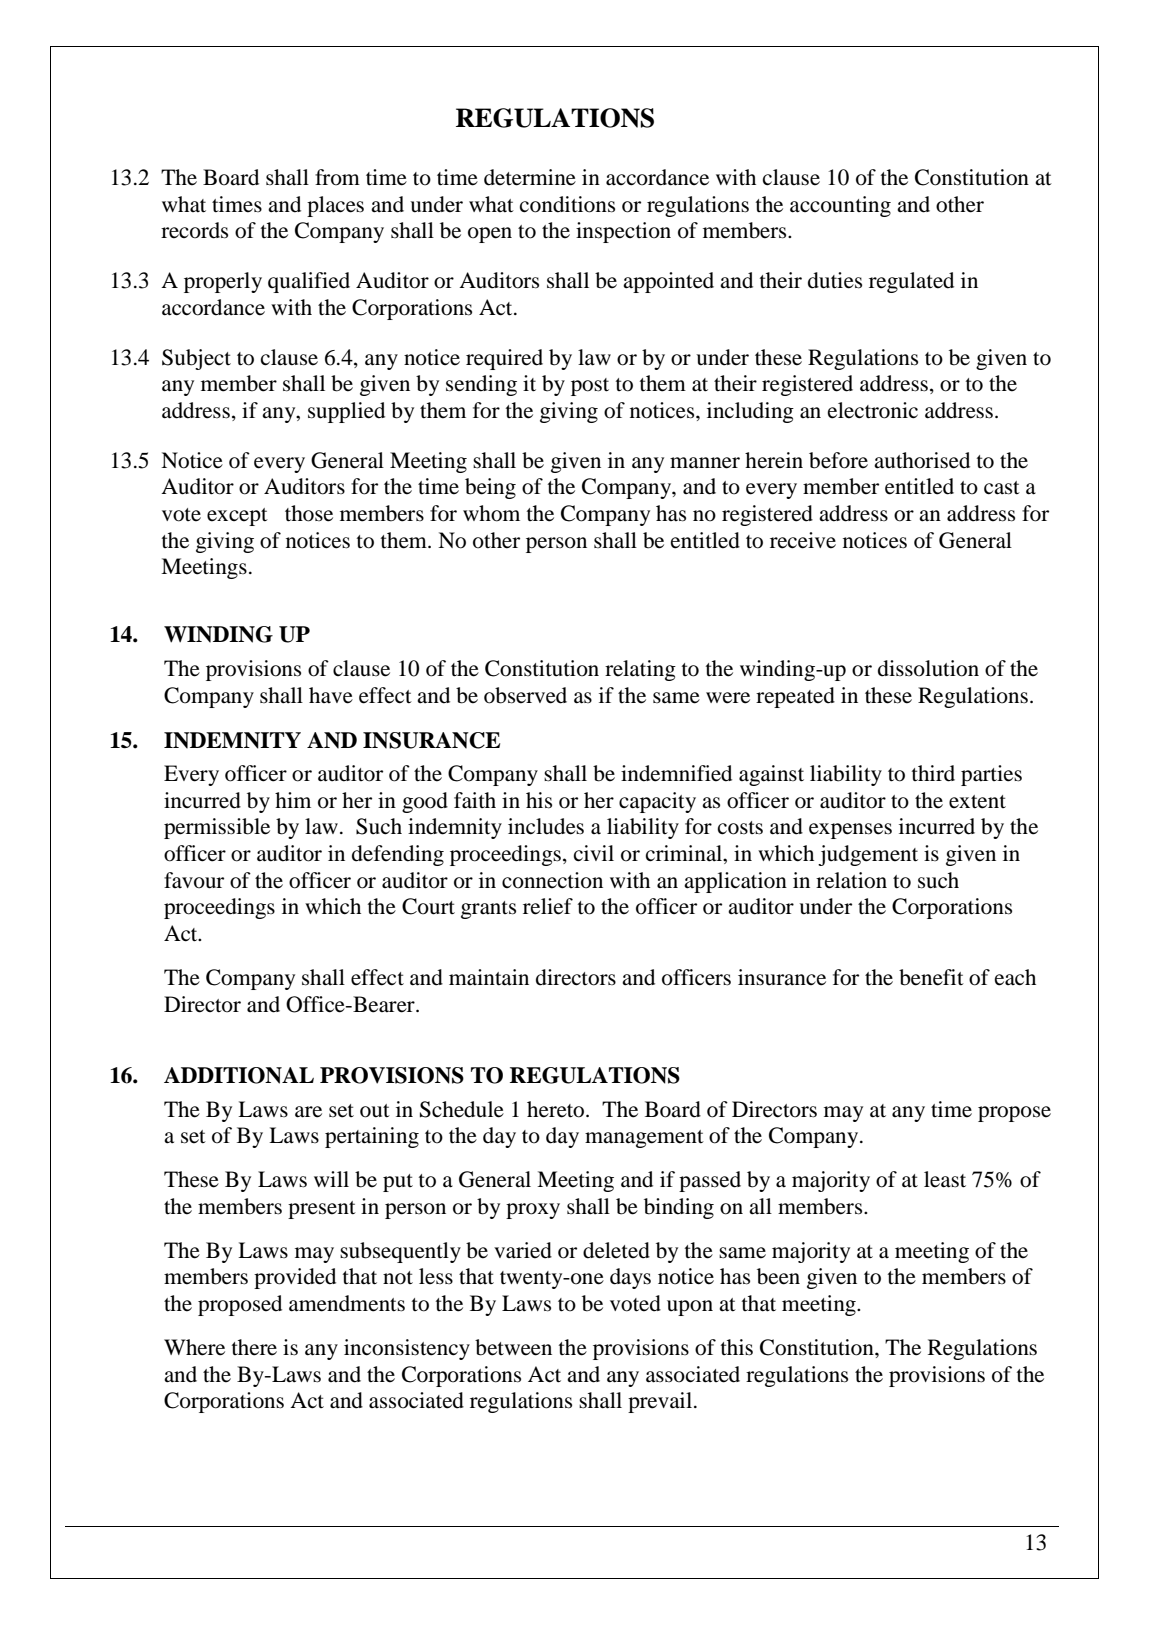 The width and height of the document is (1149, 1625). What do you see at coordinates (335, 206) in the document?
I see `places` at bounding box center [335, 206].
